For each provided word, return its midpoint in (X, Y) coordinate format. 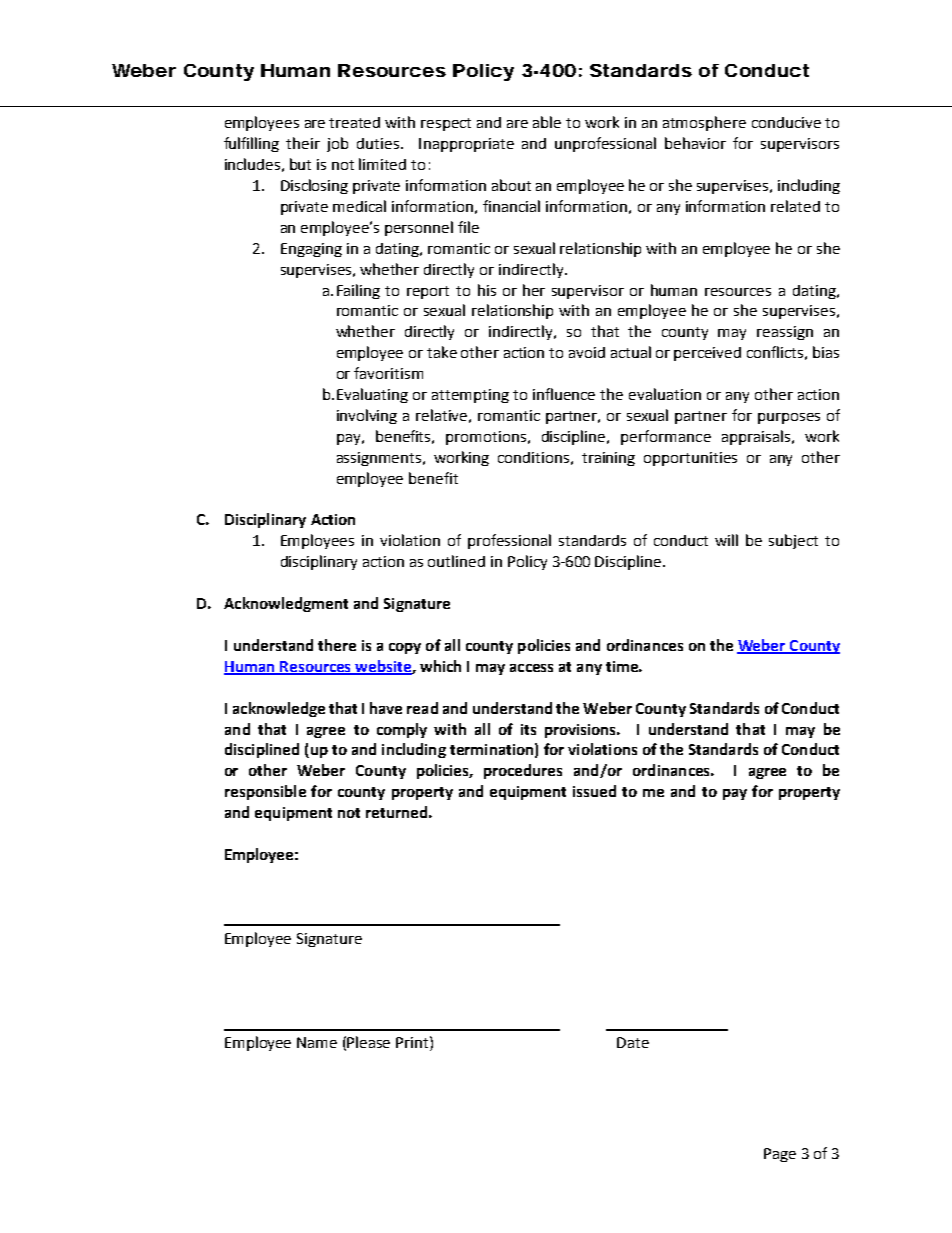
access (531, 668)
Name (317, 1042)
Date (633, 1042)
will (726, 540)
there (337, 645)
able (547, 122)
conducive (786, 122)
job (337, 144)
